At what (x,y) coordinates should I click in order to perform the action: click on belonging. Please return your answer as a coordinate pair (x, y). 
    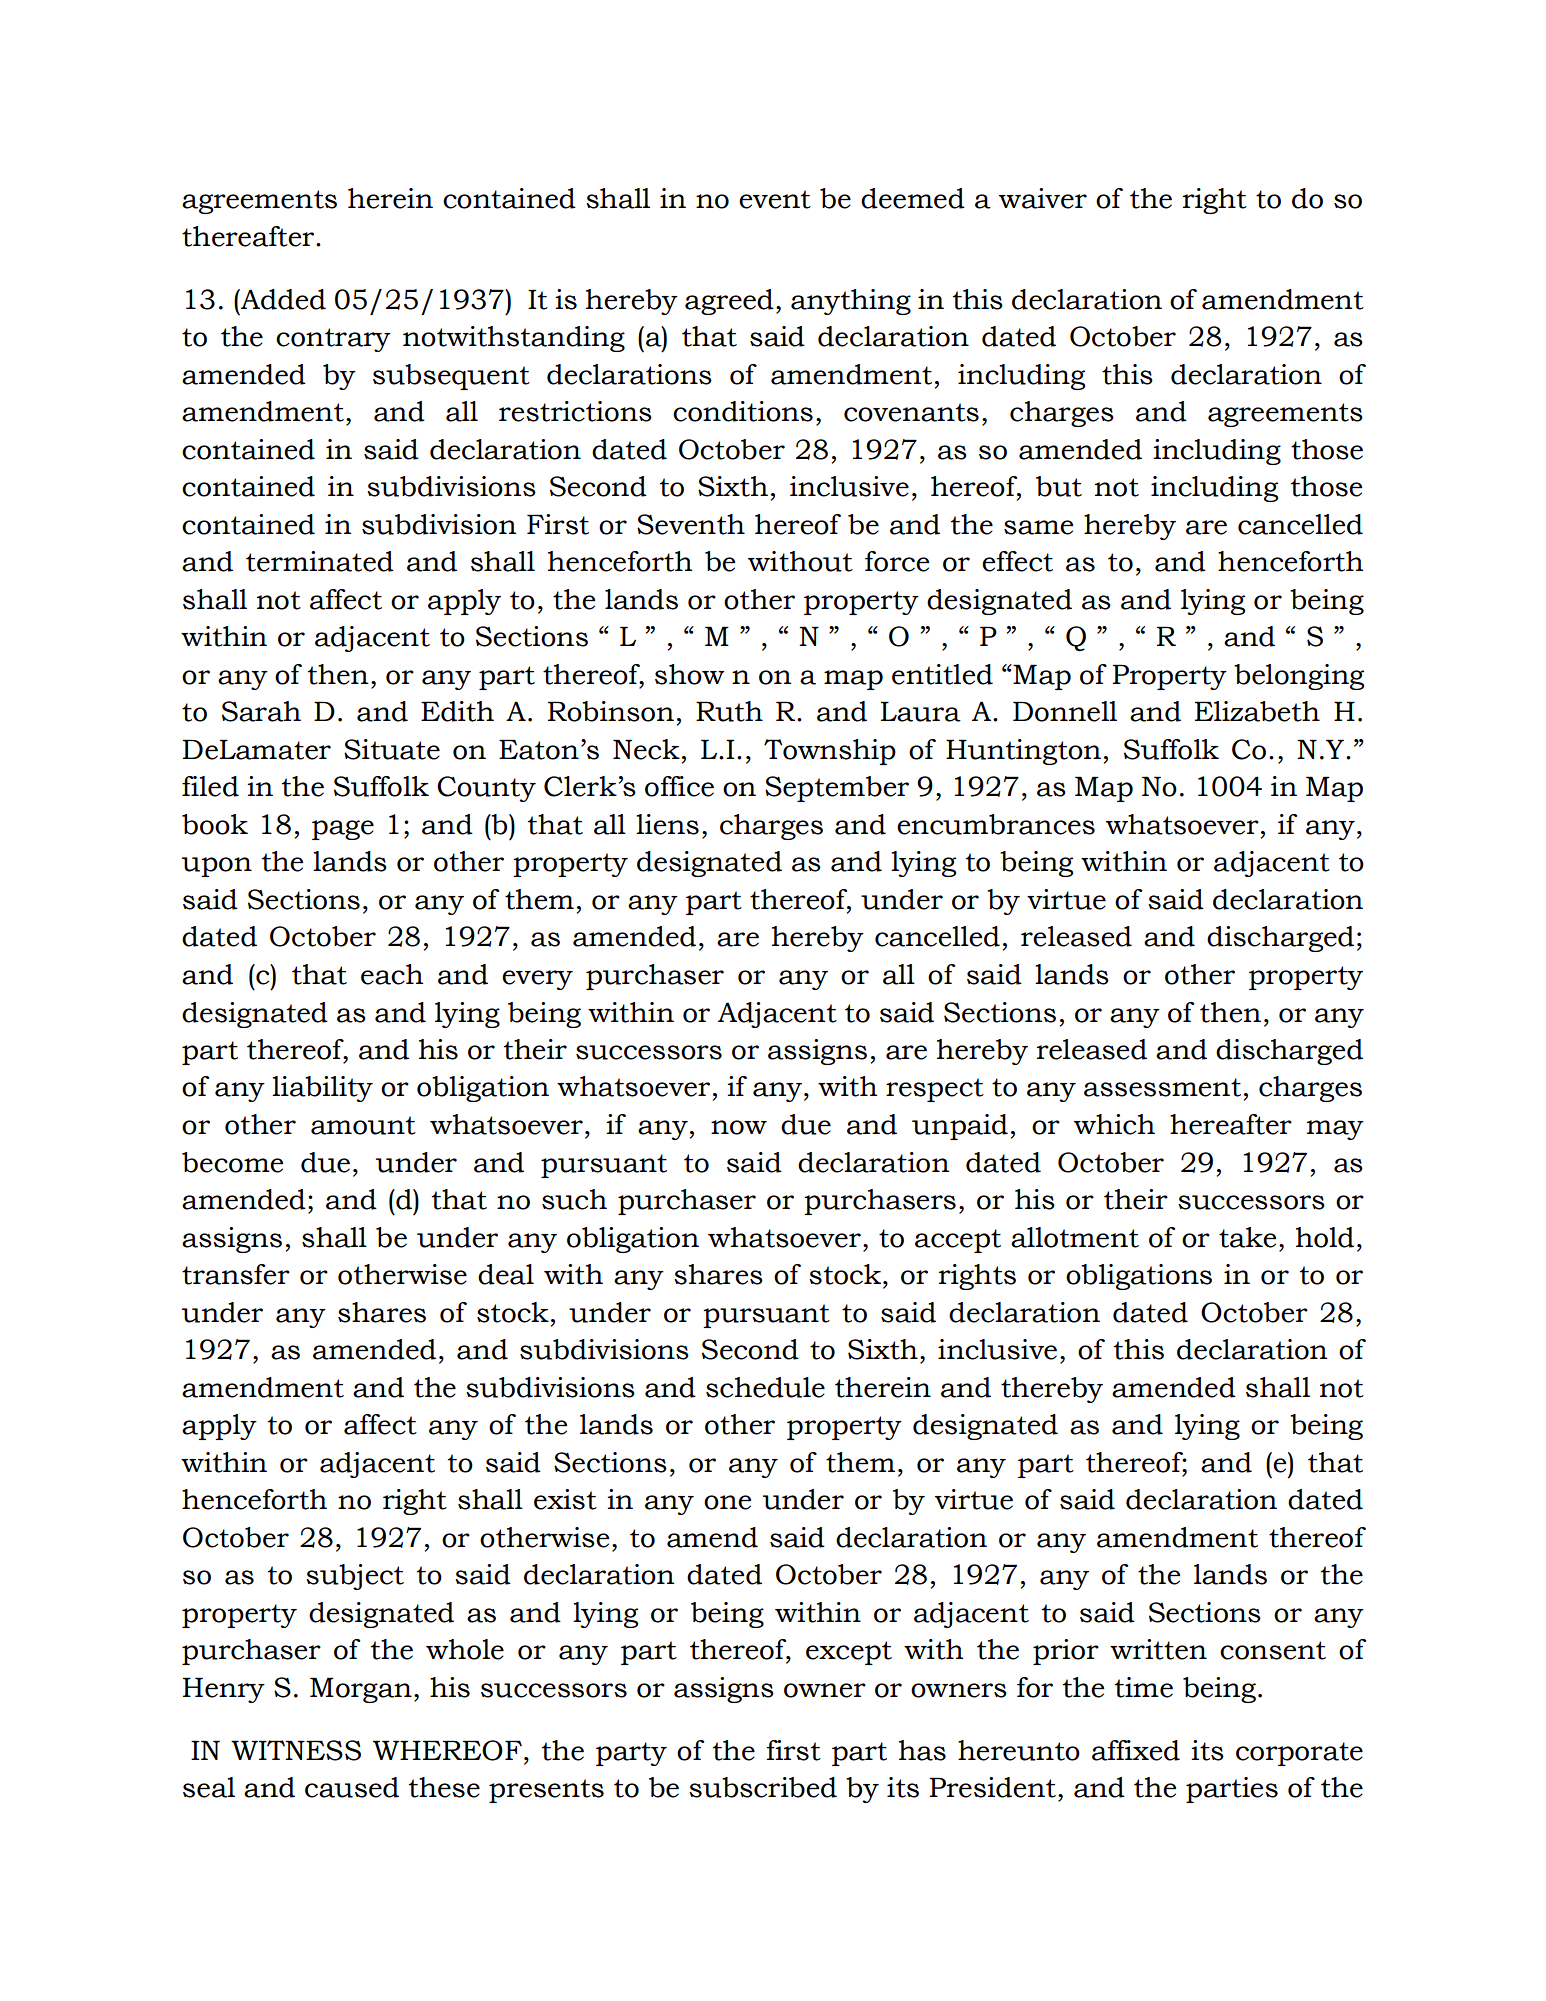
    Looking at the image, I should click on (1299, 677).
